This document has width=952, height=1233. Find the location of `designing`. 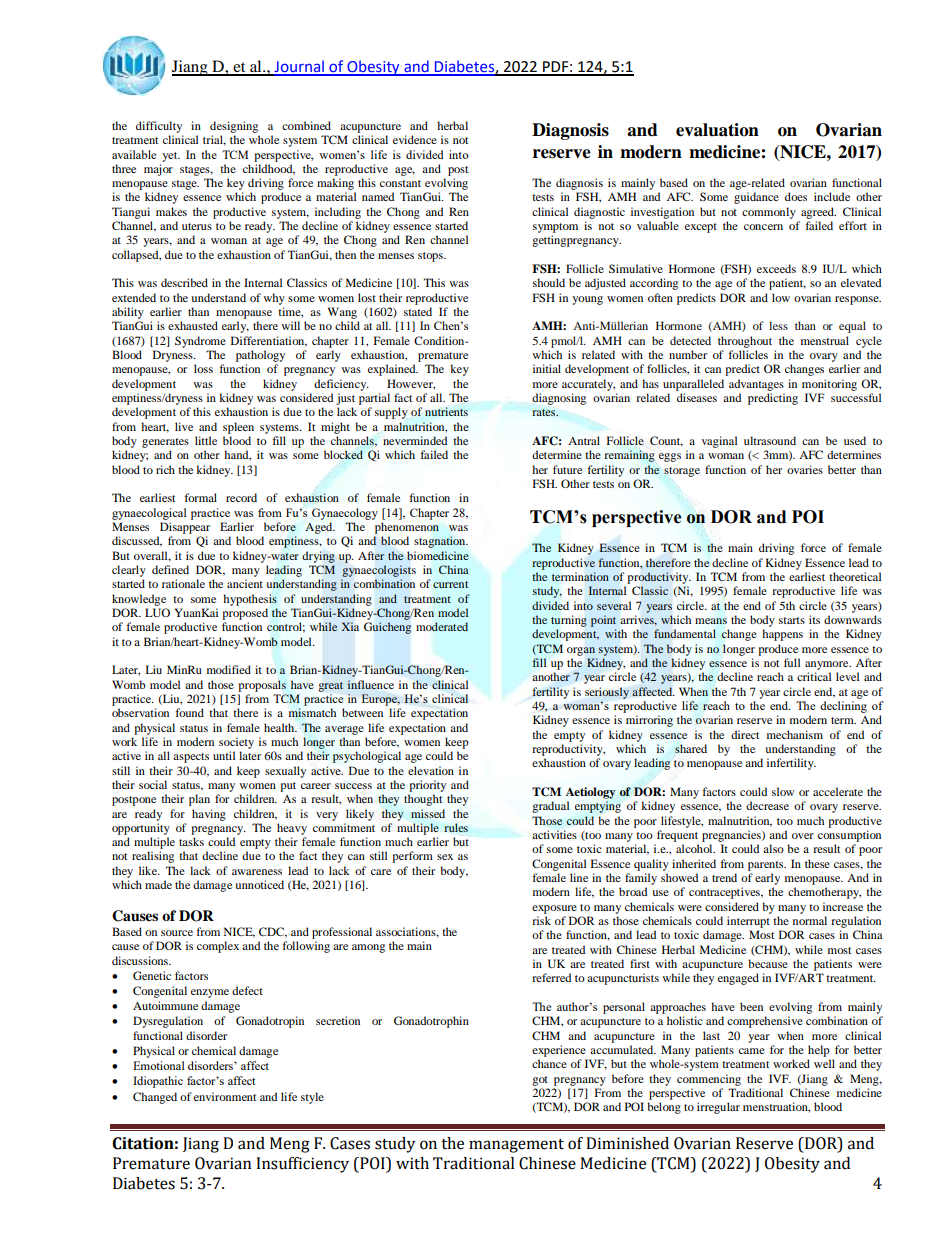

designing is located at coordinates (234, 127).
